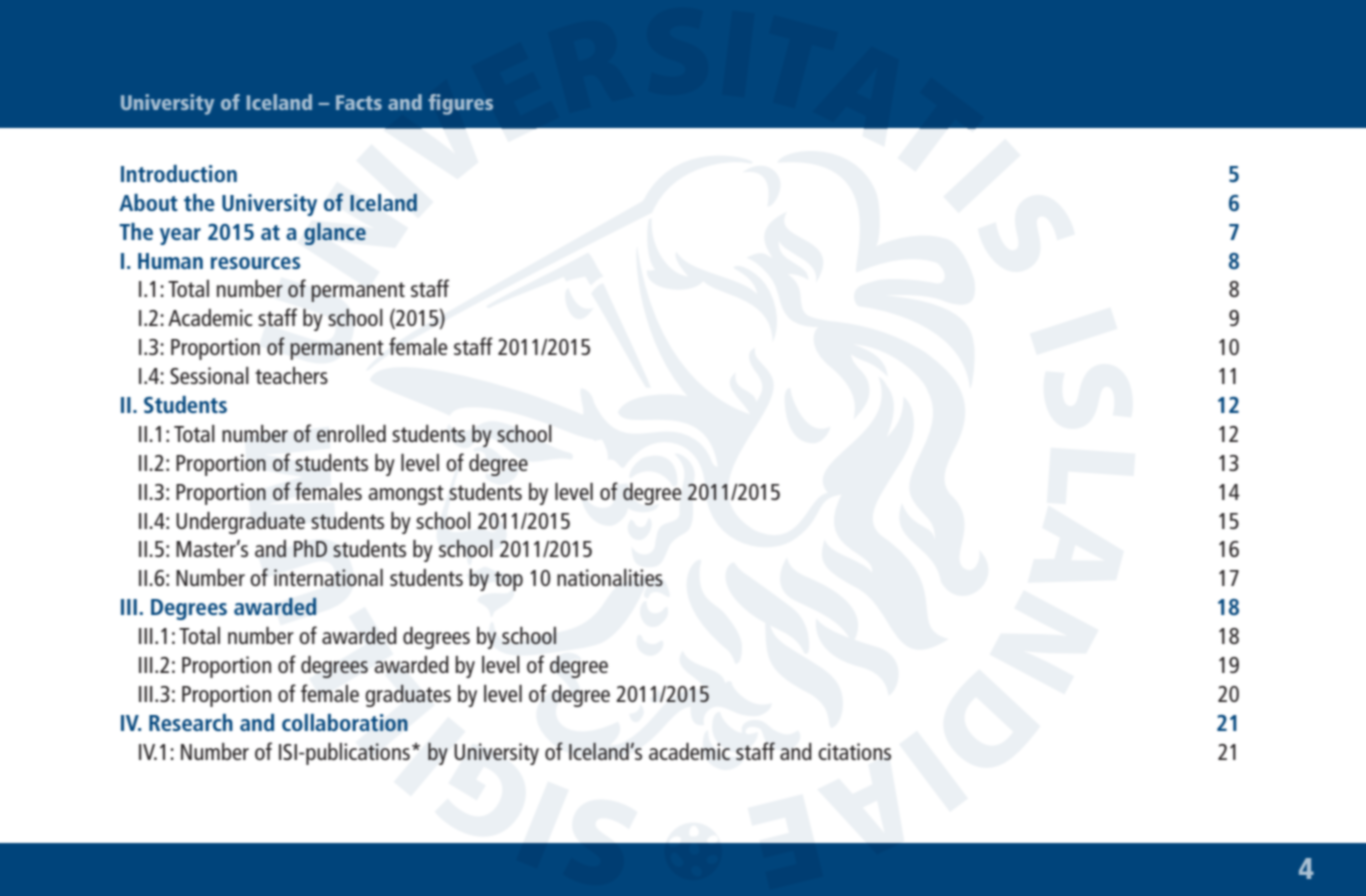  Describe the element at coordinates (335, 234) in the screenshot. I see `glance` at that location.
